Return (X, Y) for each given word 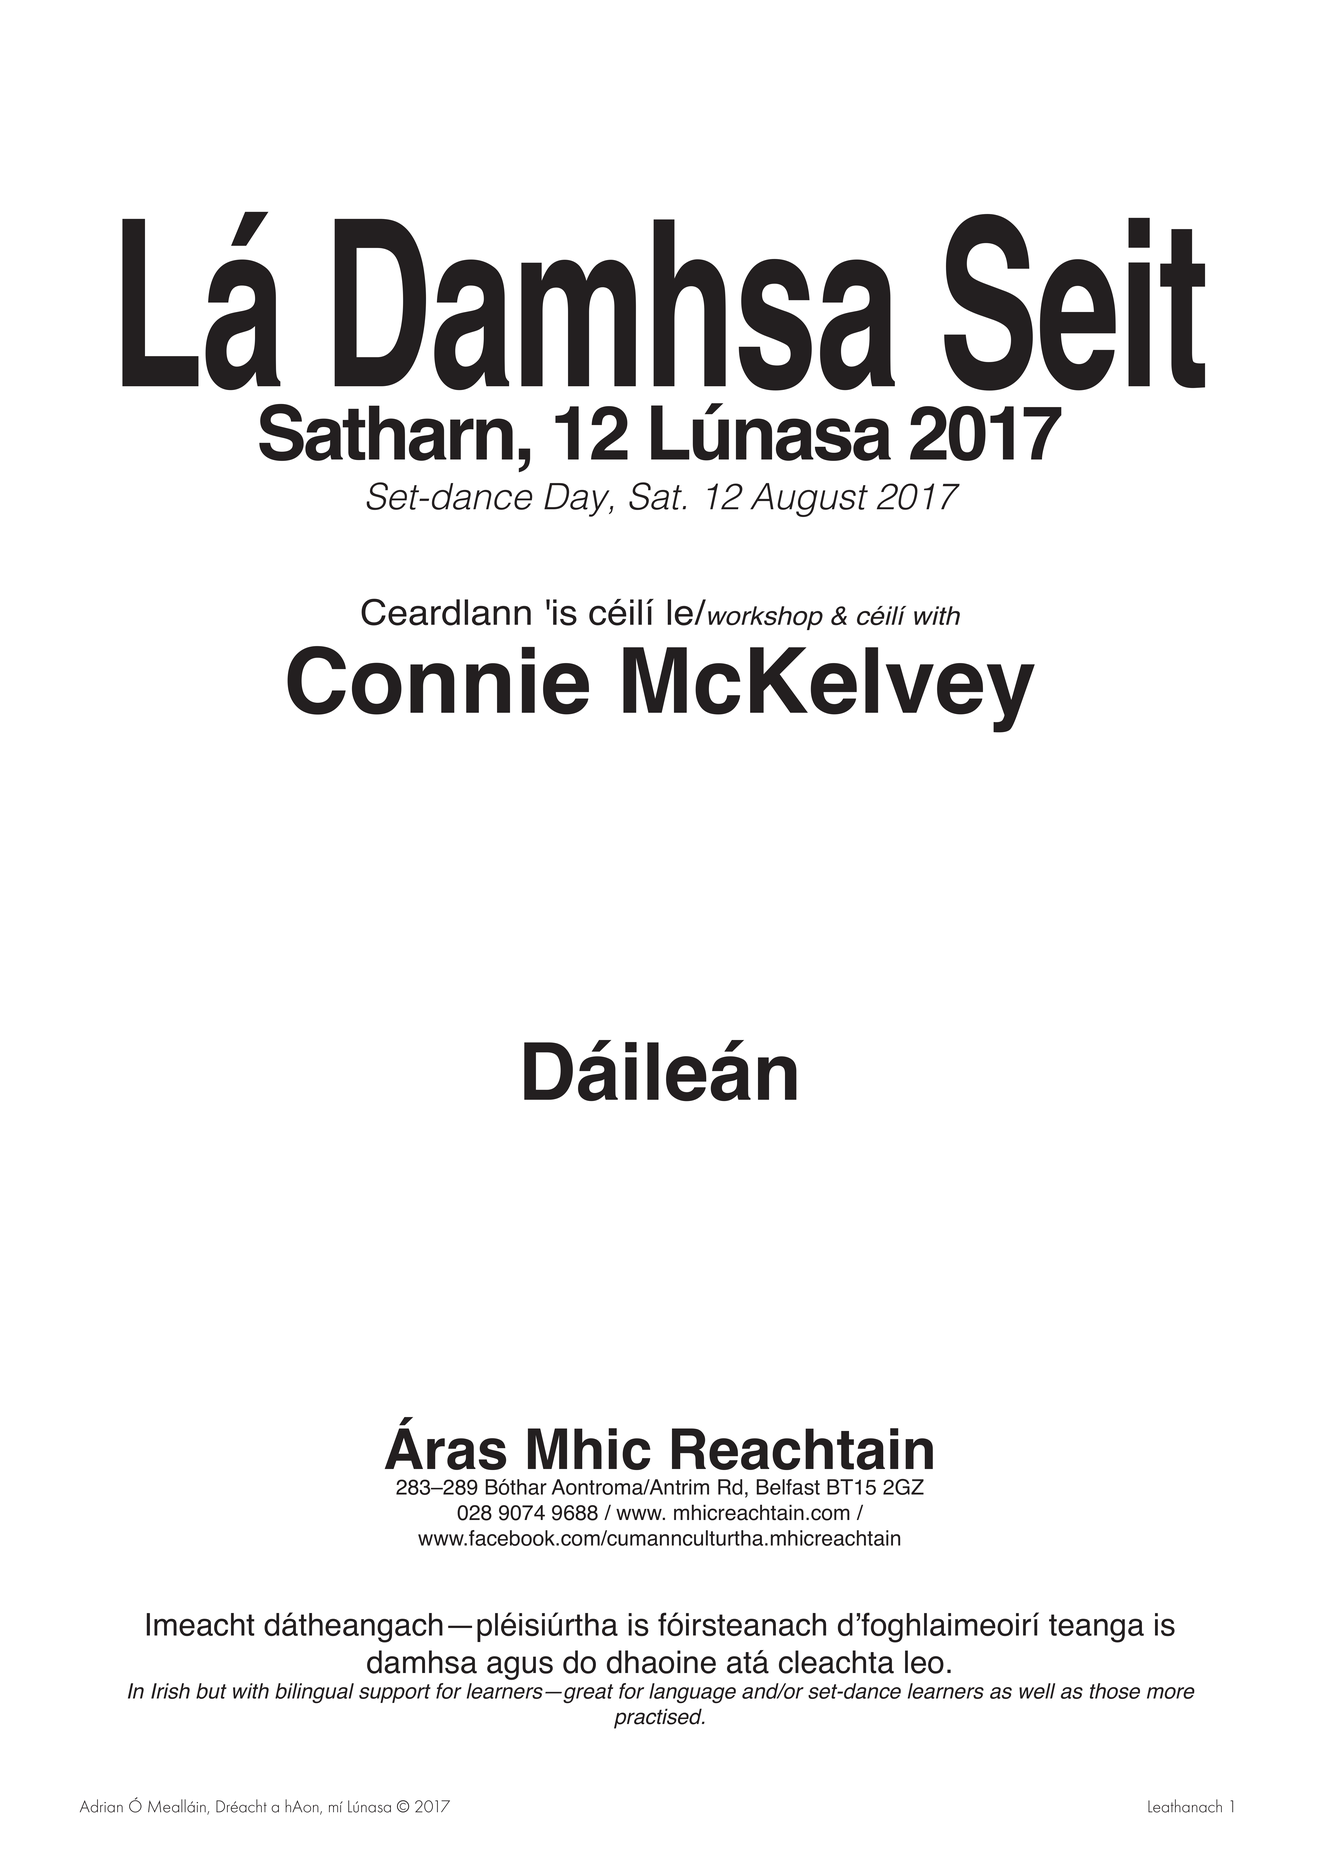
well (1037, 1691)
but (211, 1691)
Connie (438, 680)
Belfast (788, 1487)
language (692, 1693)
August (809, 500)
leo (924, 1662)
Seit (1074, 302)
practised (659, 1718)
